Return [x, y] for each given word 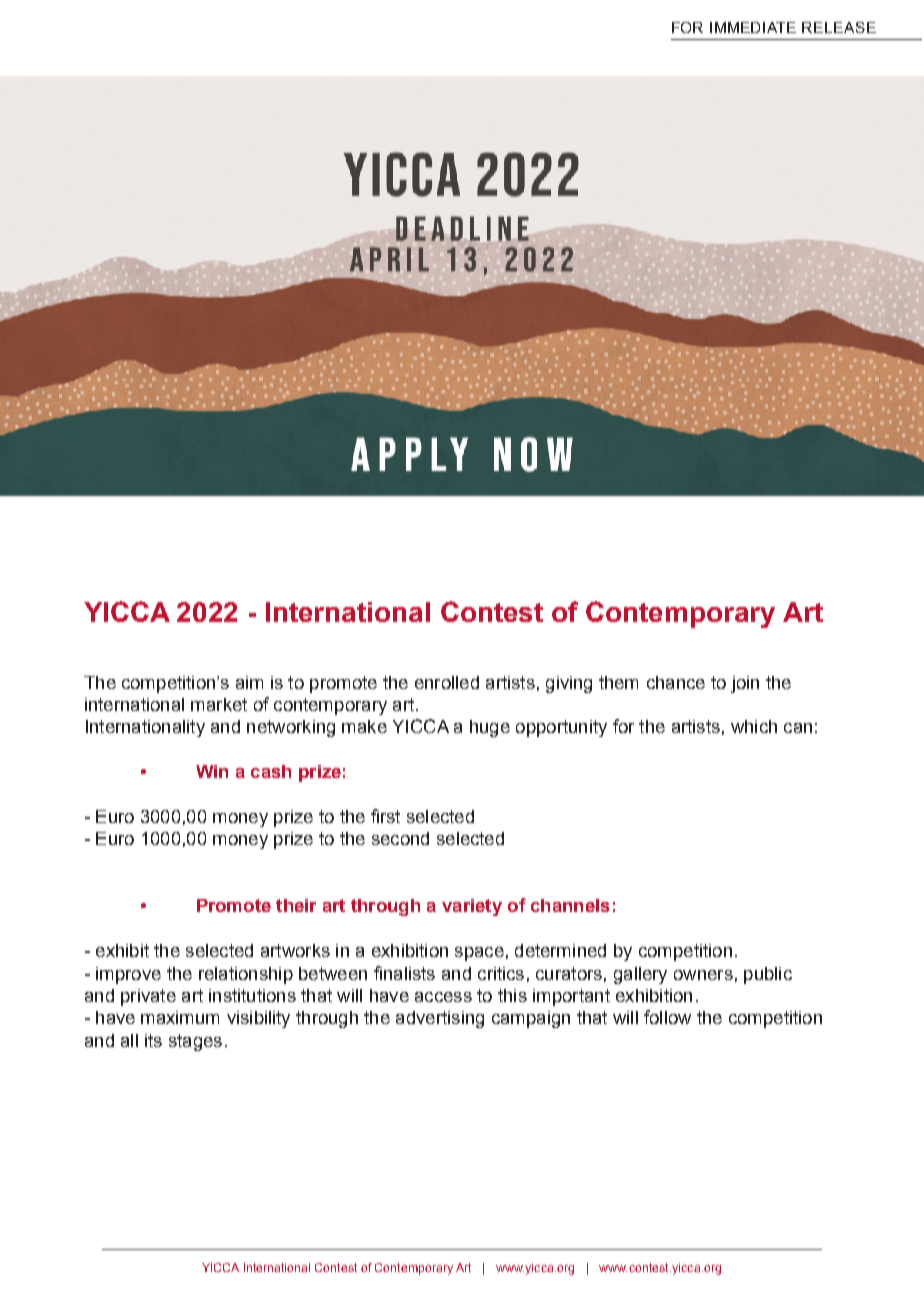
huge [490, 728]
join [745, 684]
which [754, 726]
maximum [180, 1017]
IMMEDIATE [753, 27]
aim [249, 682]
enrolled [447, 682]
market [219, 704]
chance [676, 682]
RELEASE [839, 27]
